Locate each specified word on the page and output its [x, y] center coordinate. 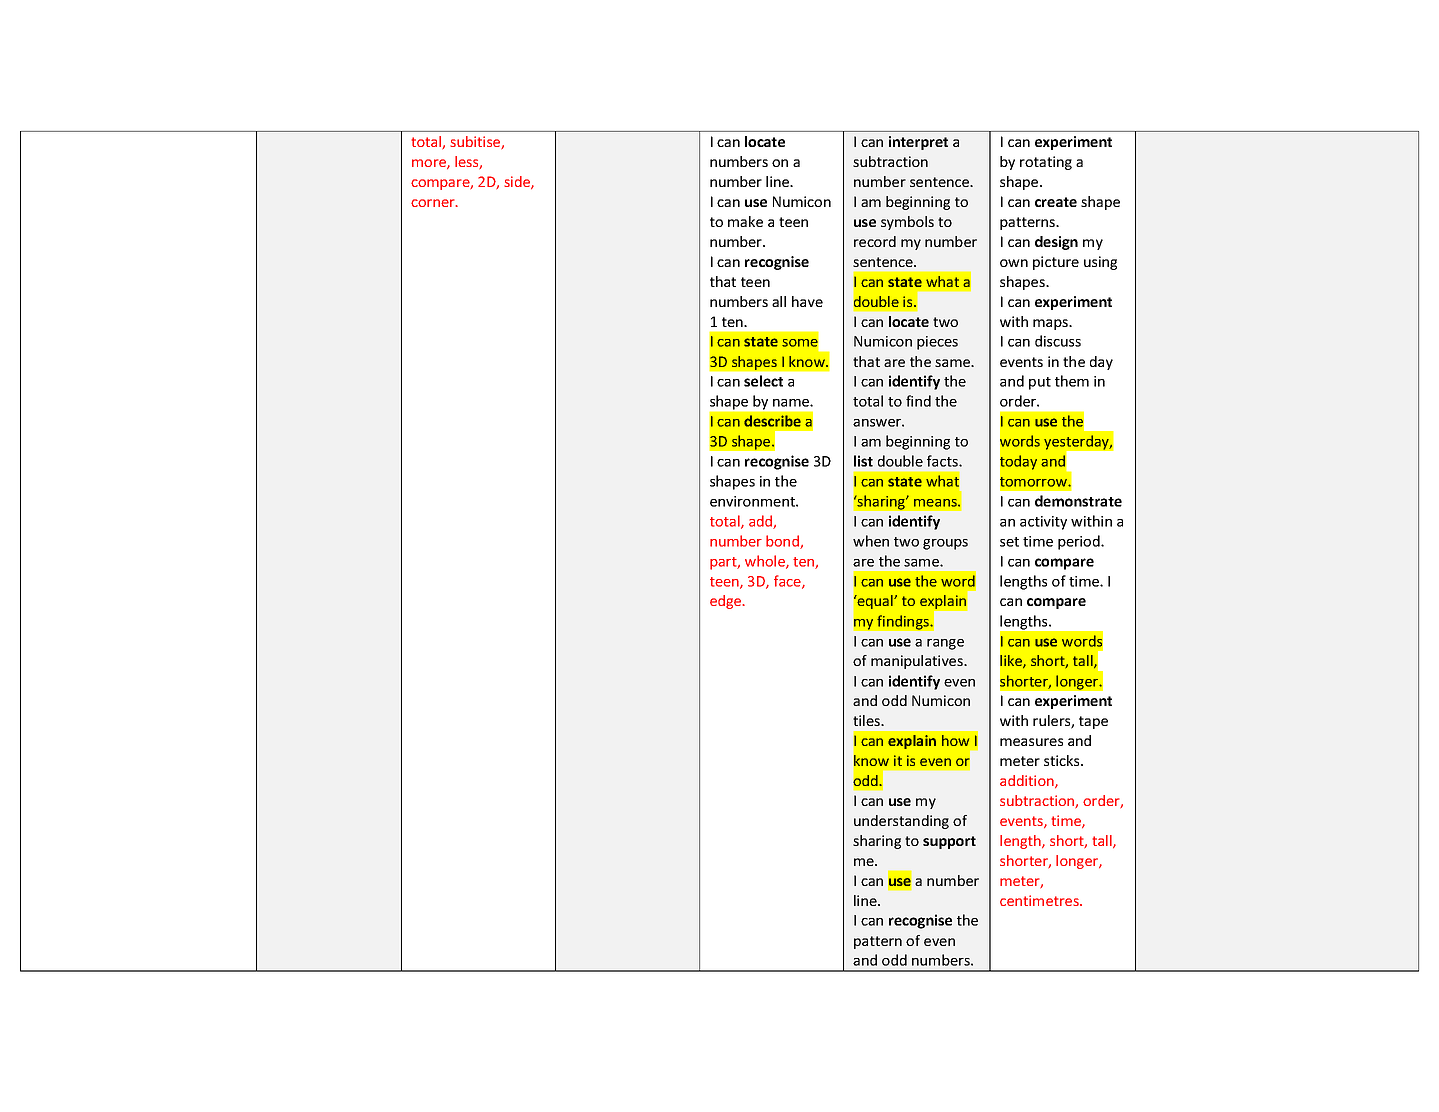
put [1040, 383]
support [949, 842]
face [788, 582]
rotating [1046, 163]
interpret [918, 143]
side [518, 182]
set [1009, 542]
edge [727, 602]
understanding [901, 822]
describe [772, 421]
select [763, 381]
